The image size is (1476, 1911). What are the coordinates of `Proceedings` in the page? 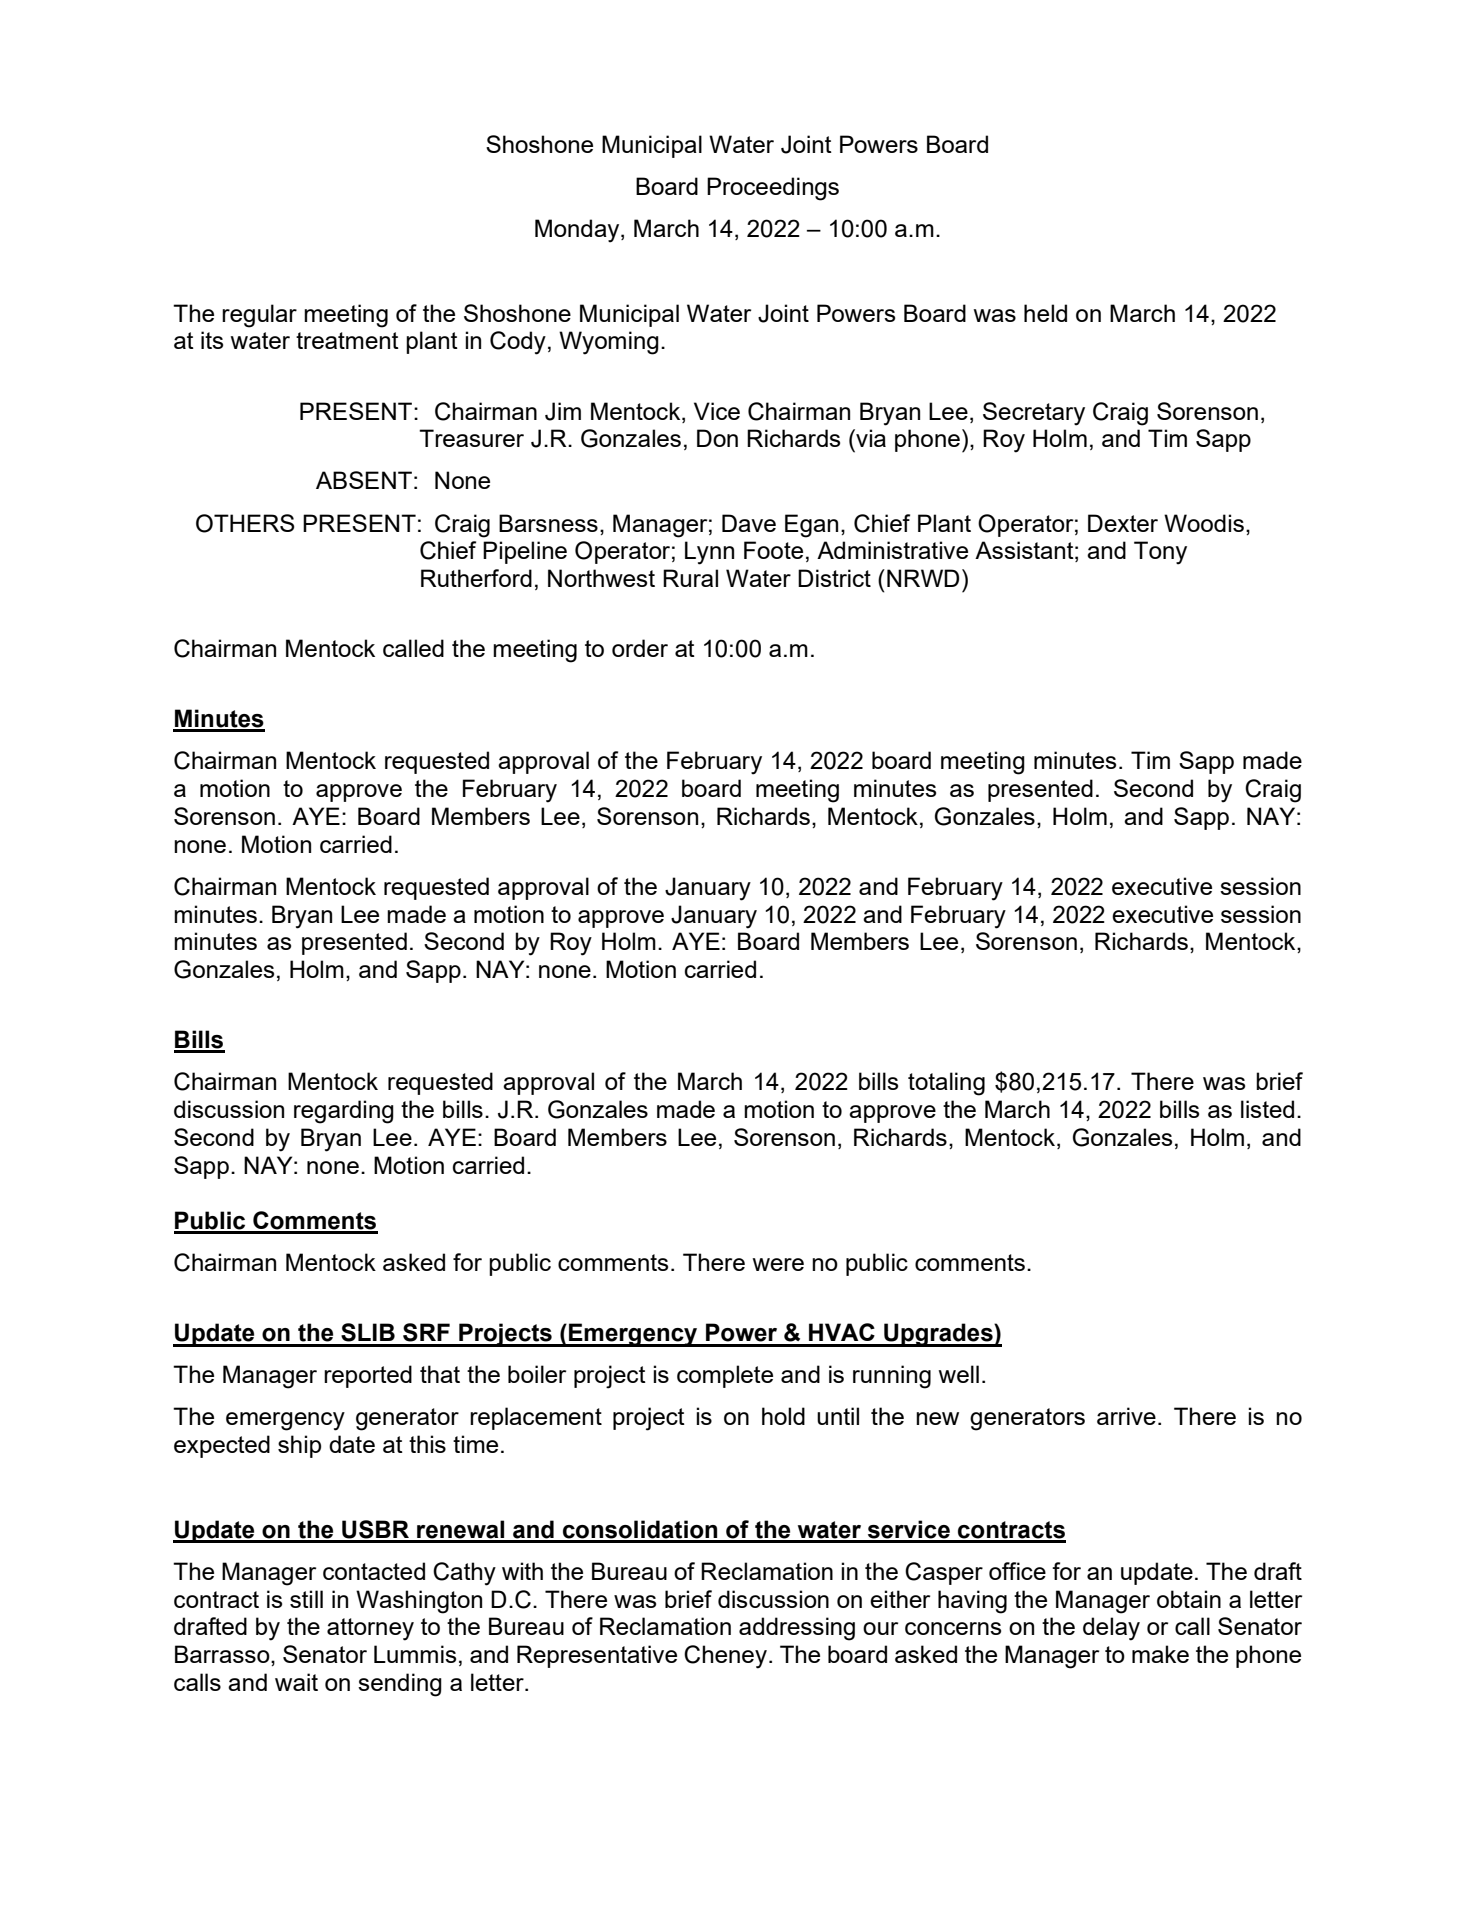 It's located at (773, 189).
